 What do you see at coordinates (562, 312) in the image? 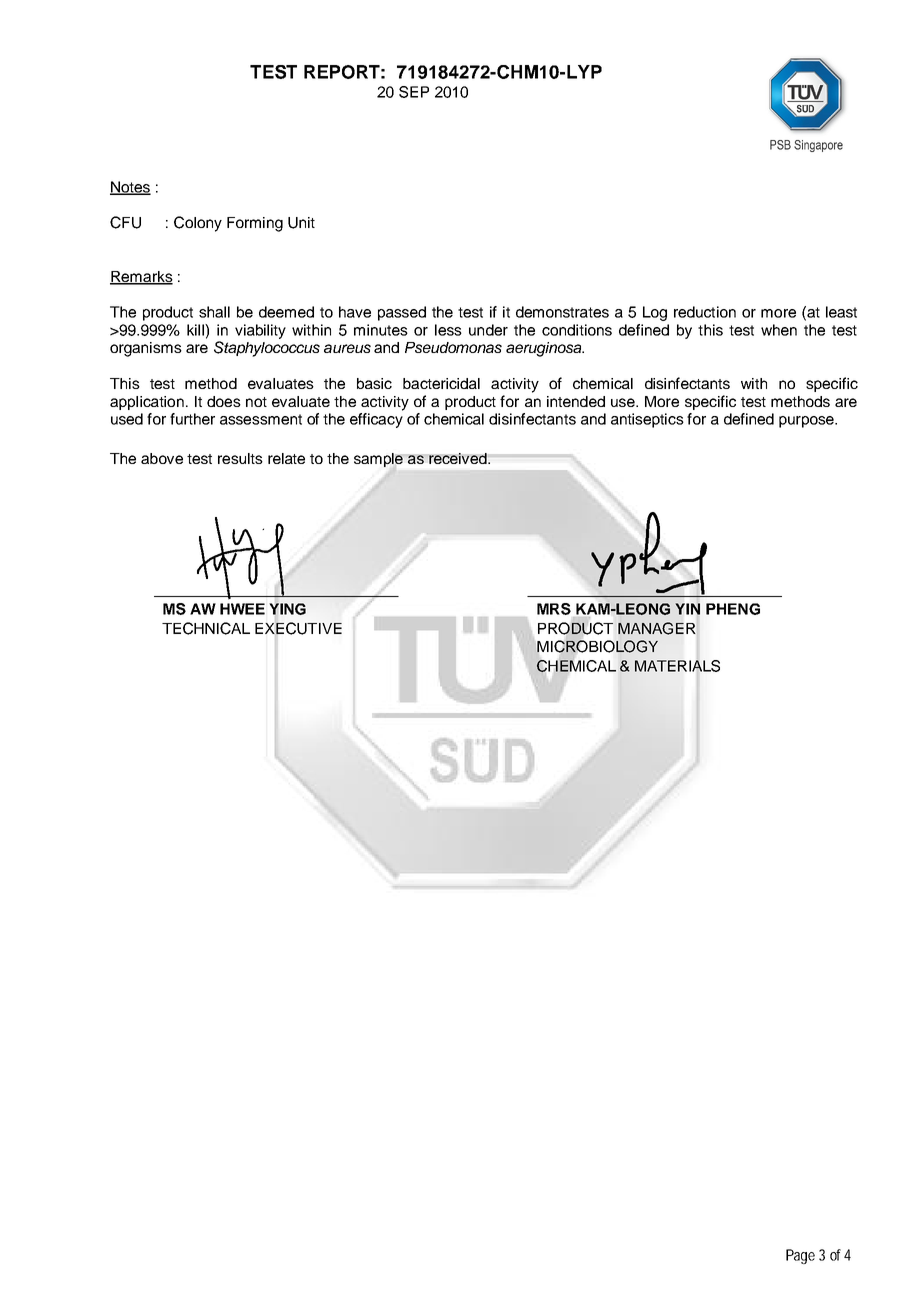
I see `demonstrates` at bounding box center [562, 312].
